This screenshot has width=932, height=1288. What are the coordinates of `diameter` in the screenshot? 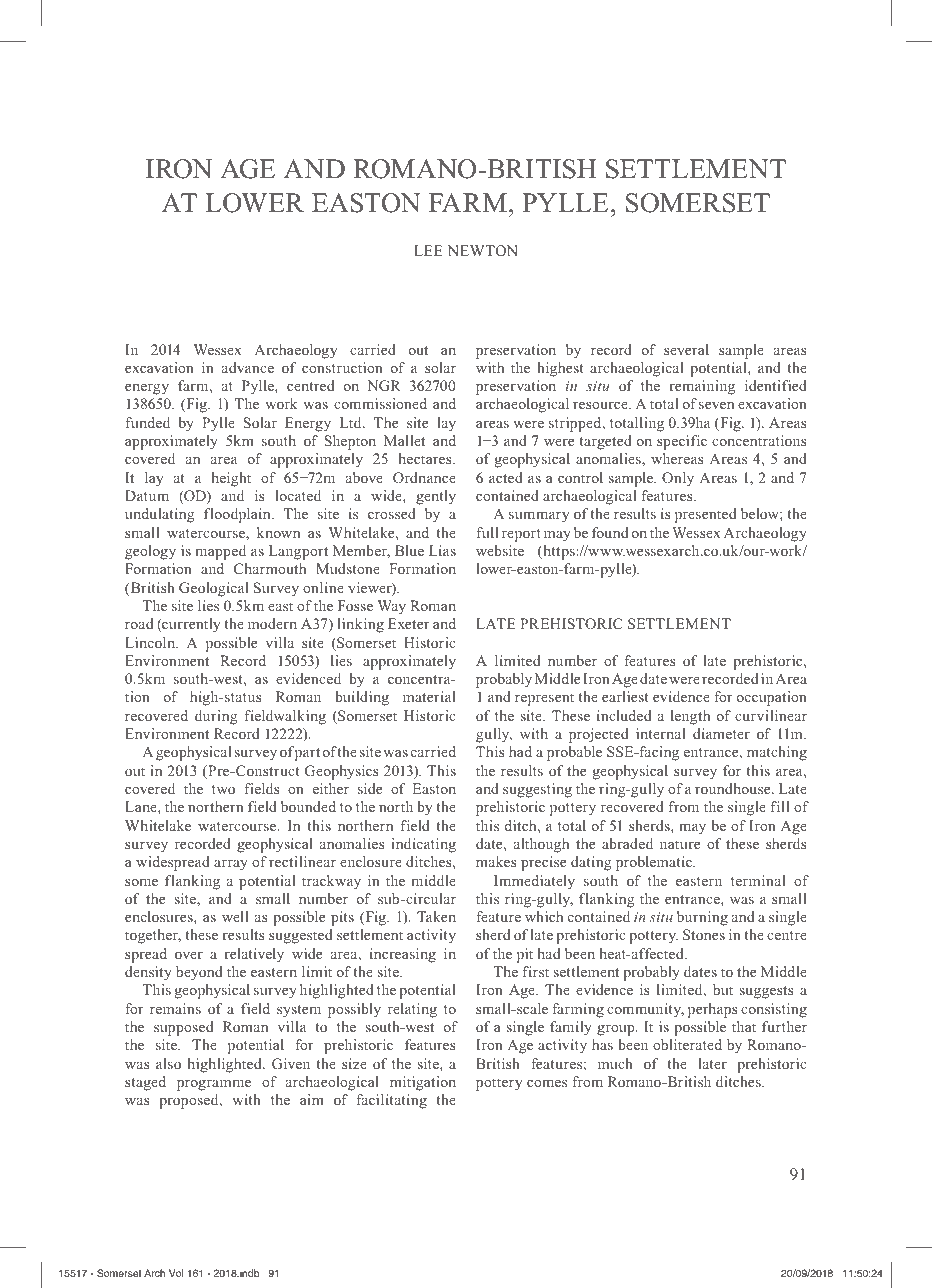 It's located at (721, 733).
